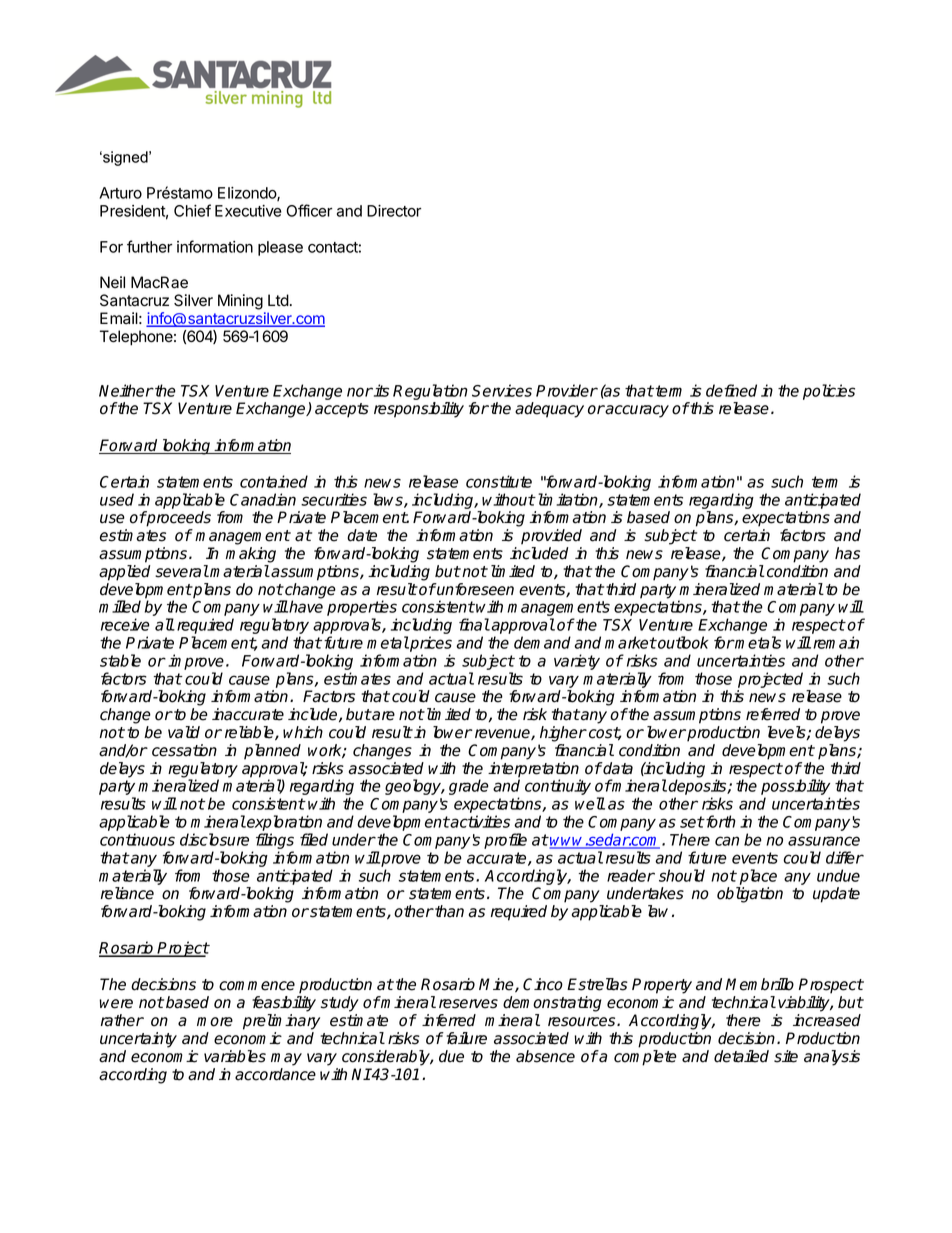  Describe the element at coordinates (235, 1056) in the document. I see `variables` at that location.
